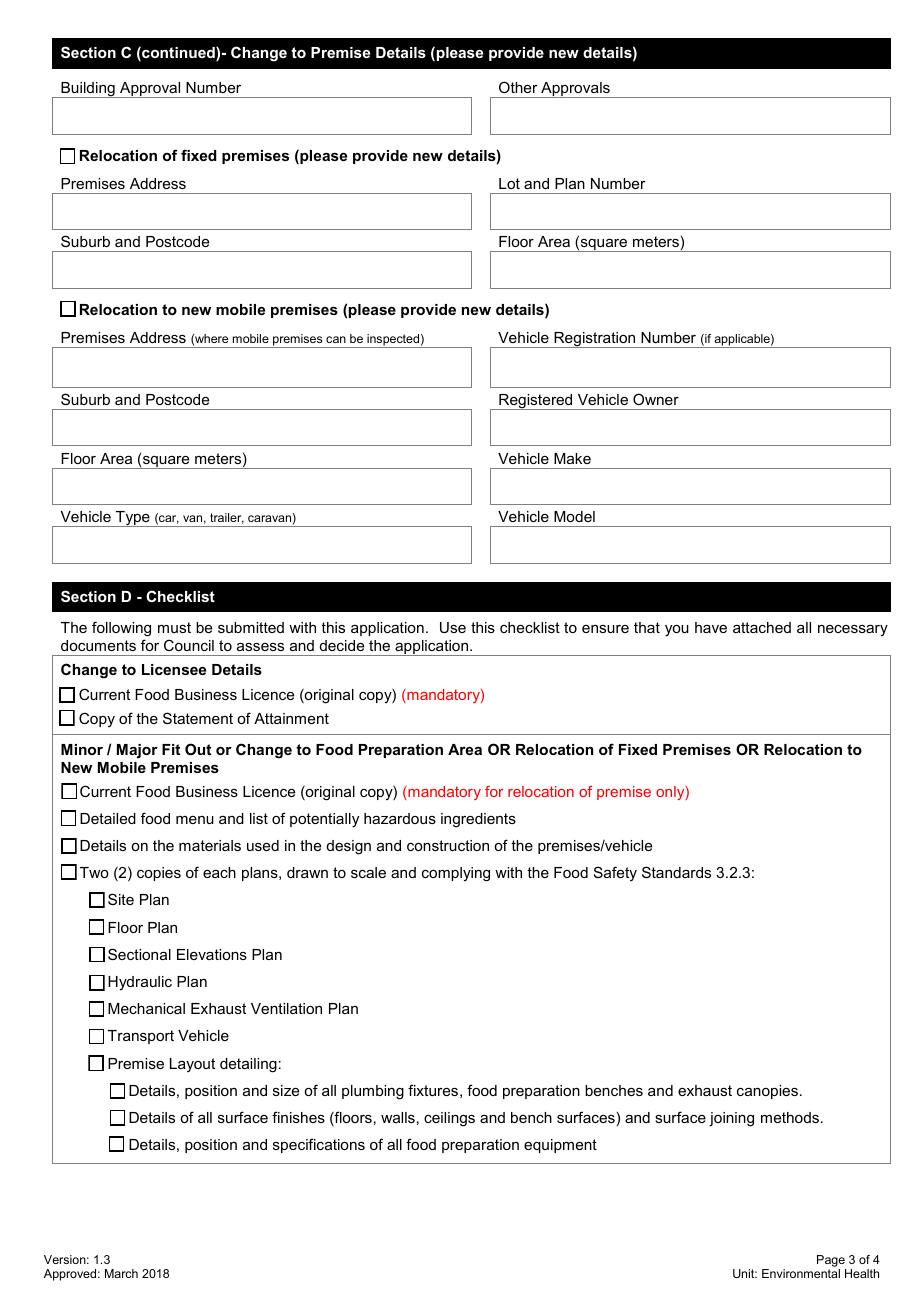 This image has height=1308, width=924. Describe the element at coordinates (560, 1146) in the image. I see `equipment` at that location.
